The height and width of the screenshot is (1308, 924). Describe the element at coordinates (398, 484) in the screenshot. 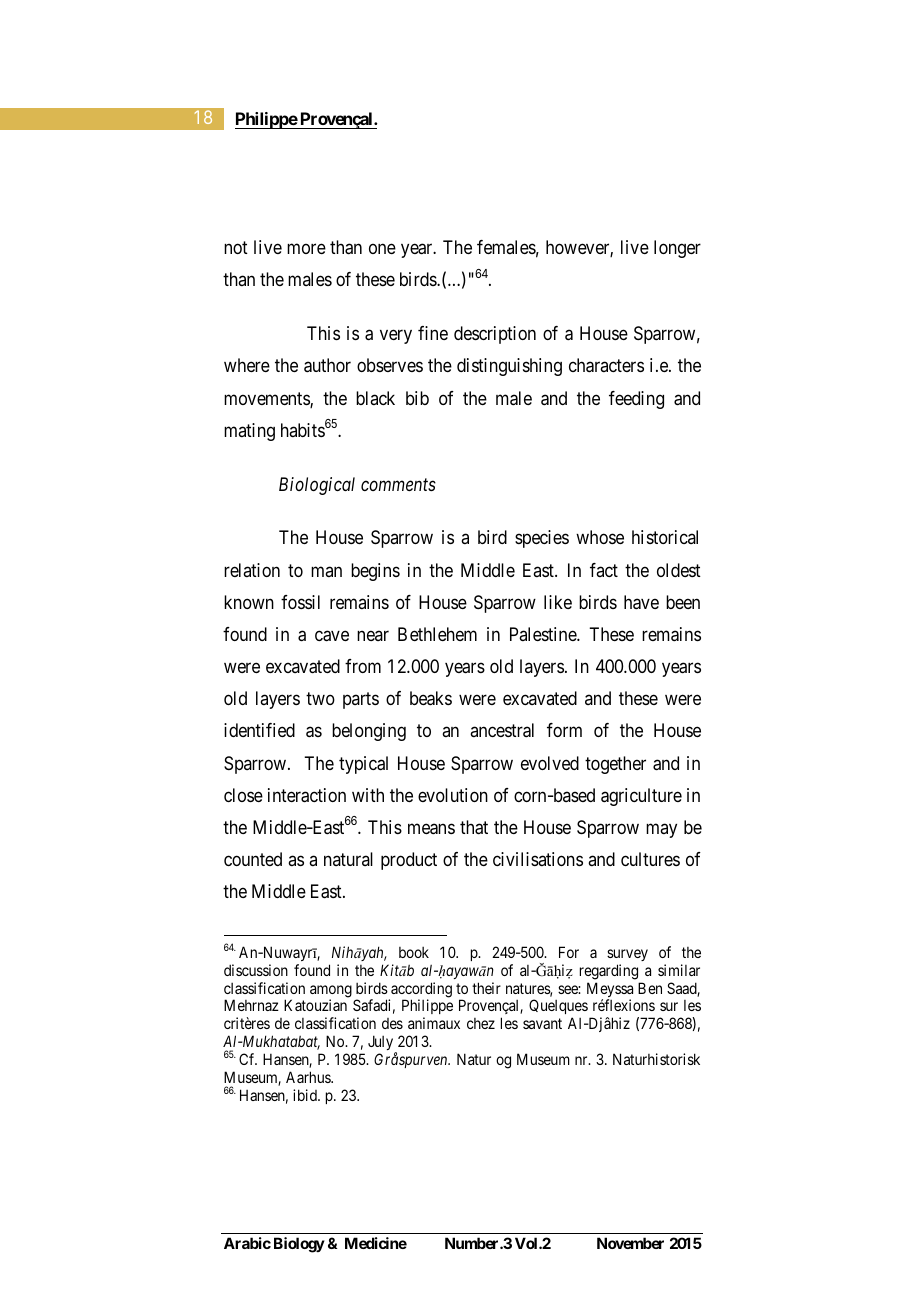

I see `comments` at that location.
